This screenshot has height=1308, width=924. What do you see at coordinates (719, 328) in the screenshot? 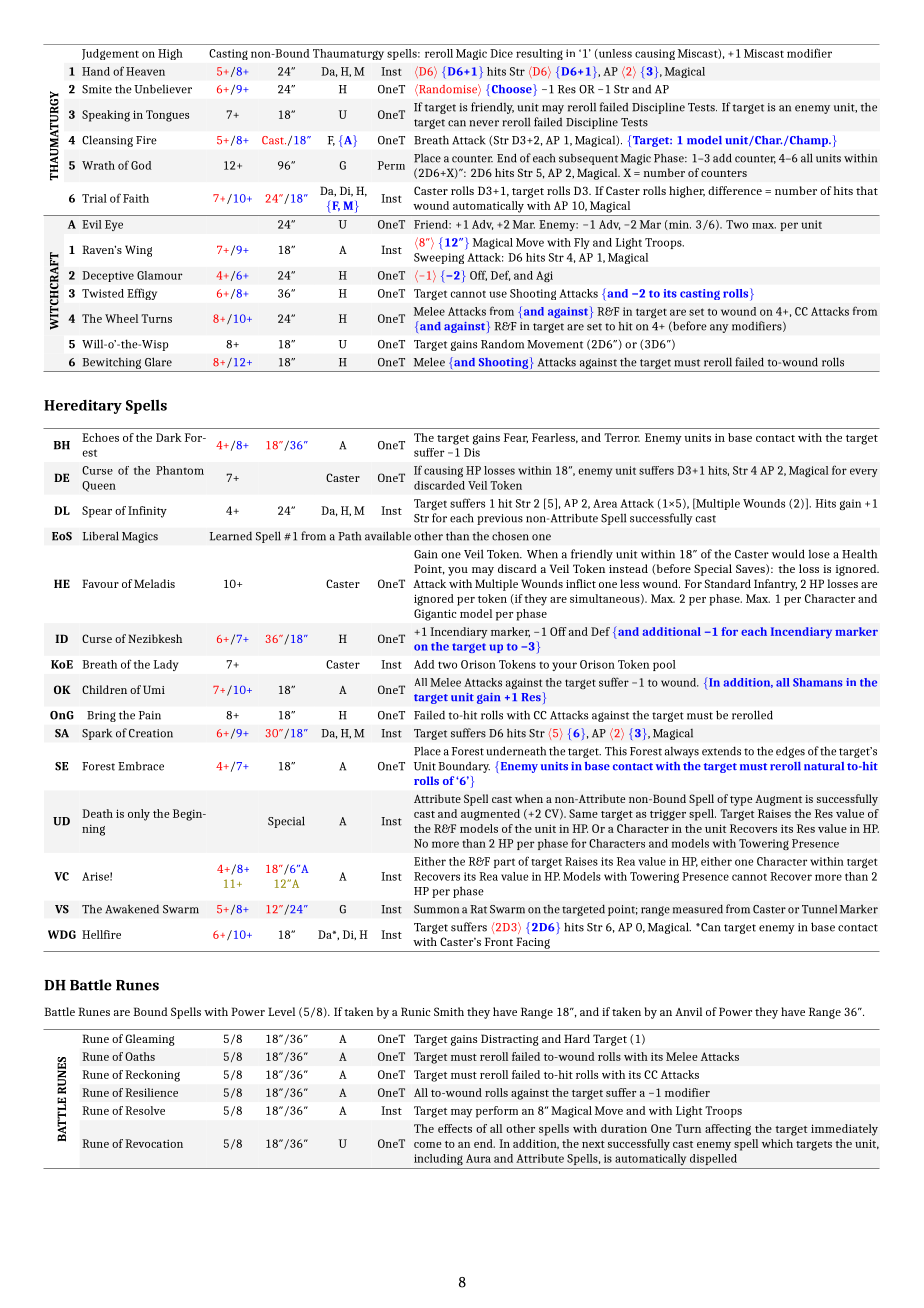
I see `any` at bounding box center [719, 328].
